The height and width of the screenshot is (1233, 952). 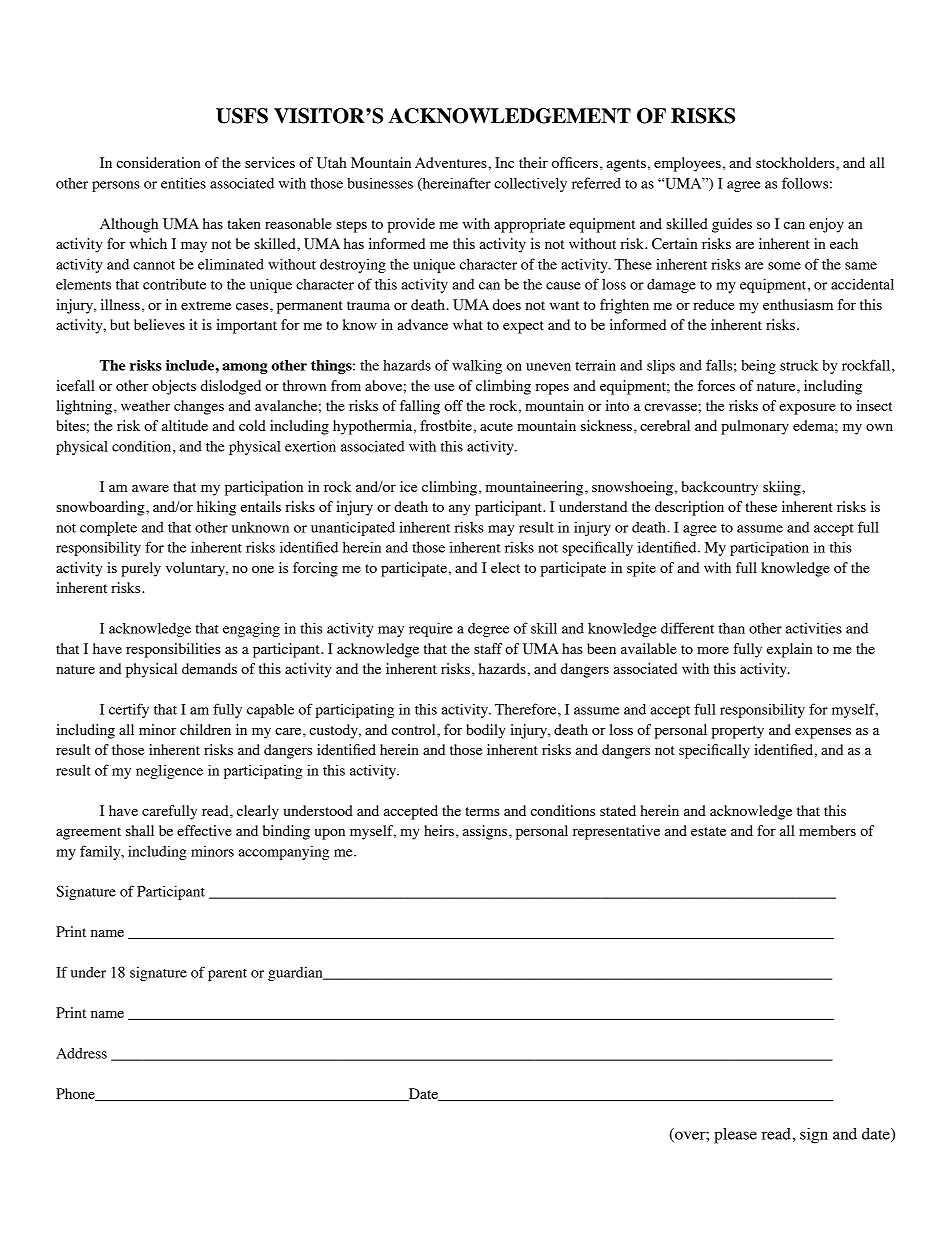 What do you see at coordinates (755, 427) in the screenshot?
I see `pulmonary` at bounding box center [755, 427].
